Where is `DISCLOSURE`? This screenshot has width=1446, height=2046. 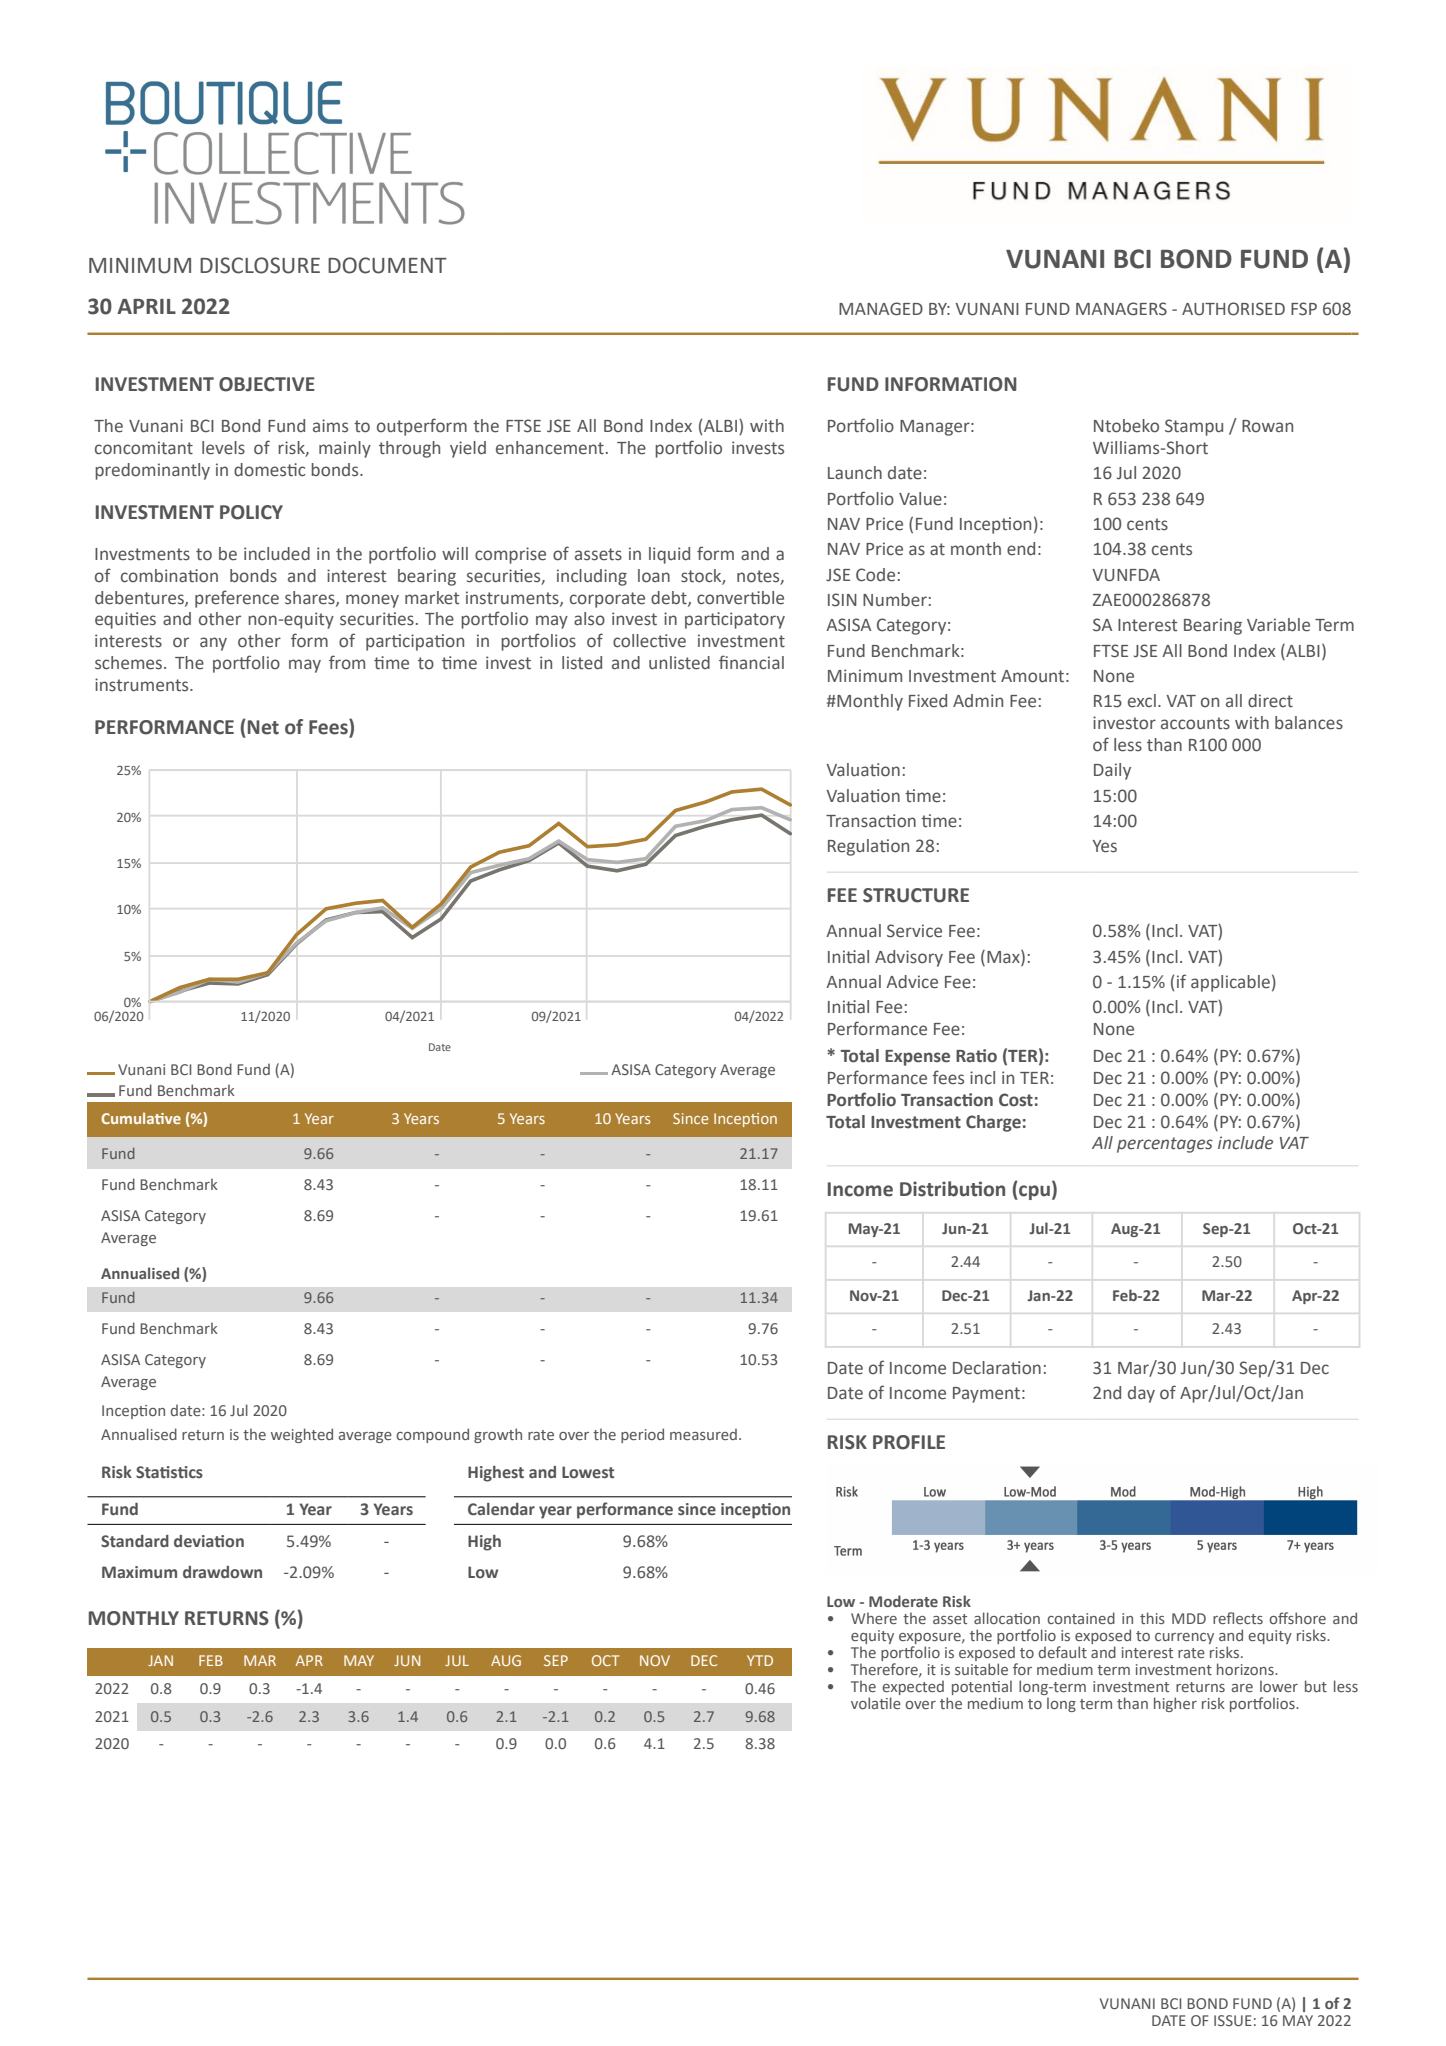 DISCLOSURE is located at coordinates (260, 265).
